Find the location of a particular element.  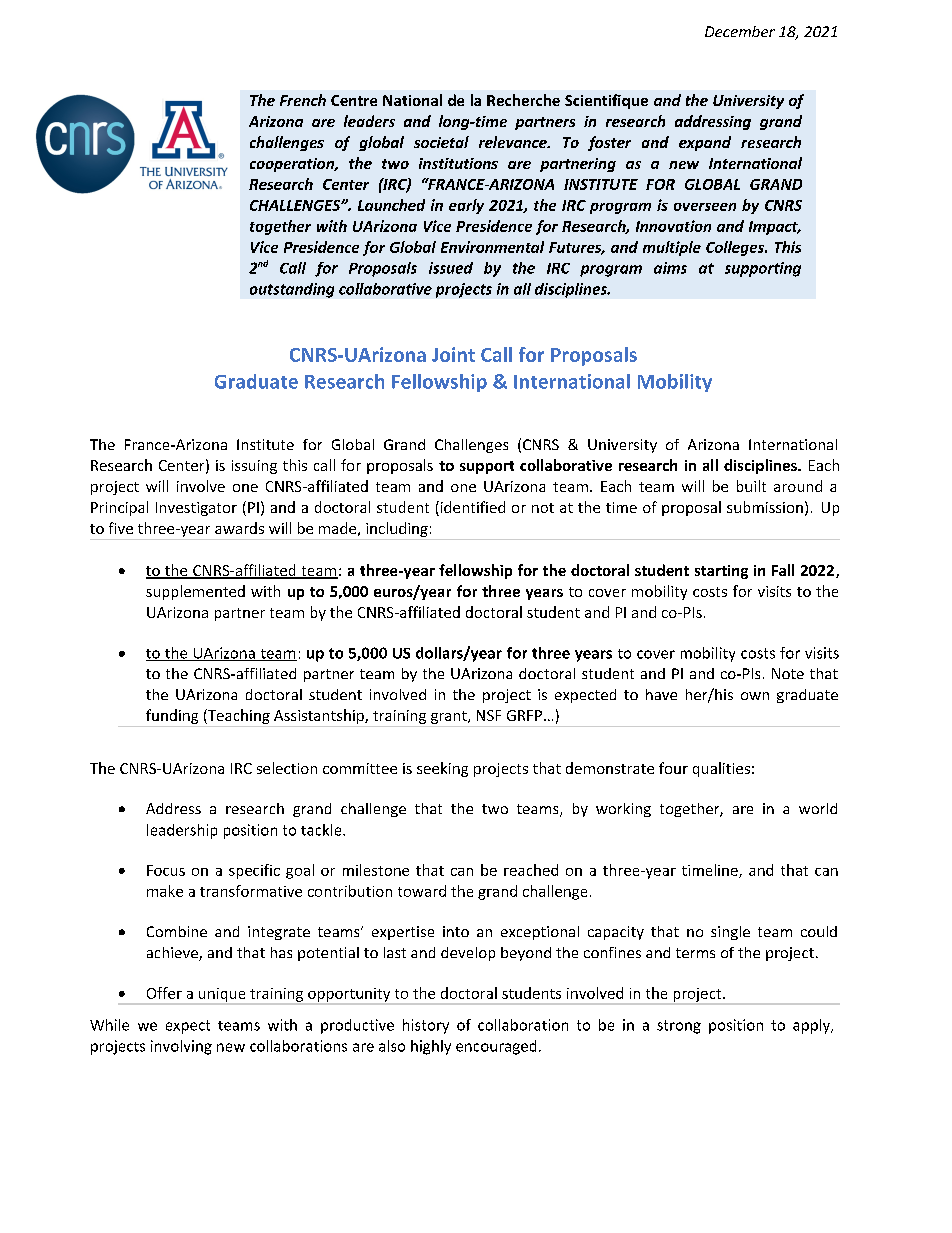

societal is located at coordinates (441, 142).
